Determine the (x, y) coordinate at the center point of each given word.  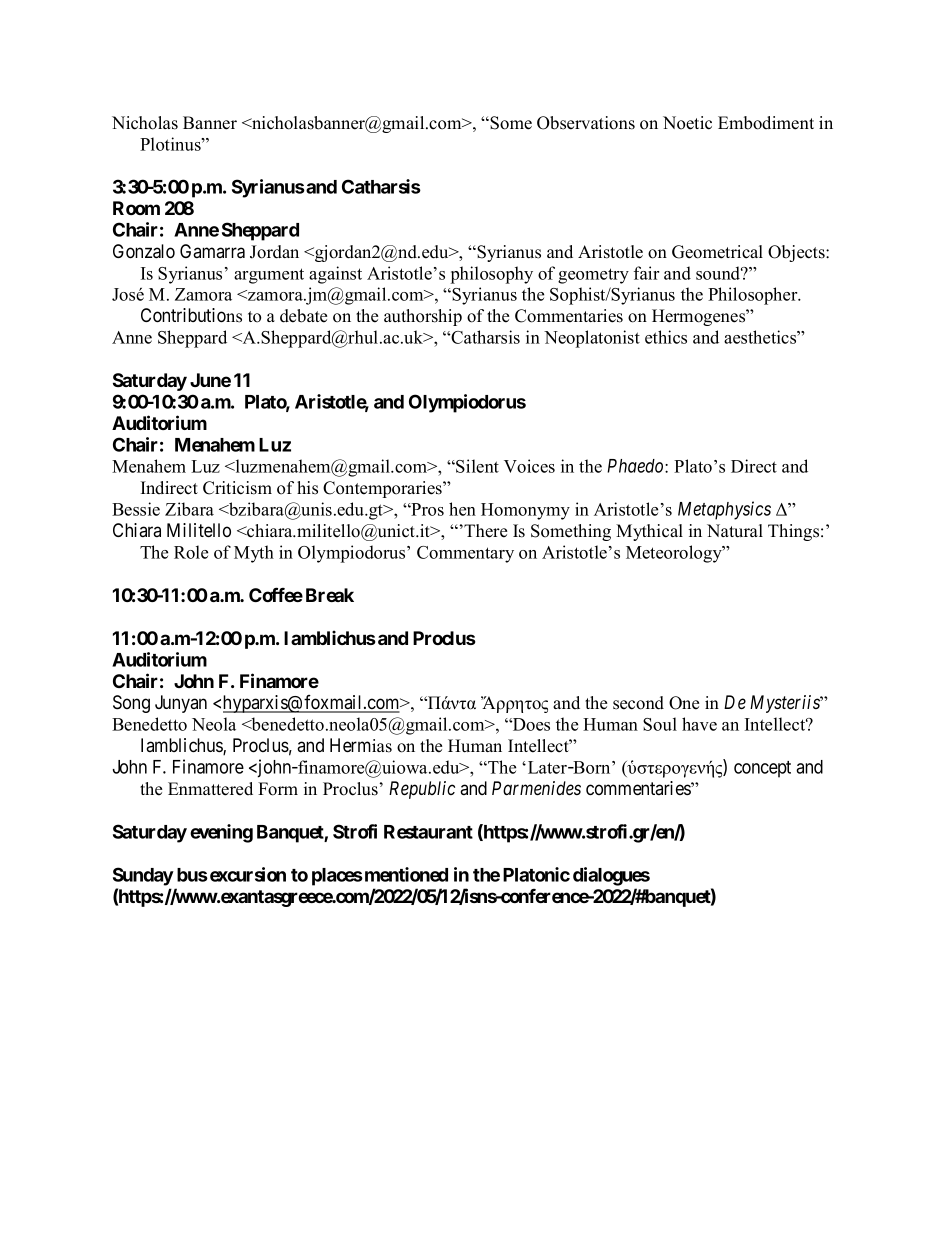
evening (221, 833)
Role (191, 552)
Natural (735, 531)
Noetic (687, 123)
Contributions (191, 315)
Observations (586, 123)
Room (136, 208)
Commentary (465, 554)
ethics (666, 337)
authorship (423, 317)
